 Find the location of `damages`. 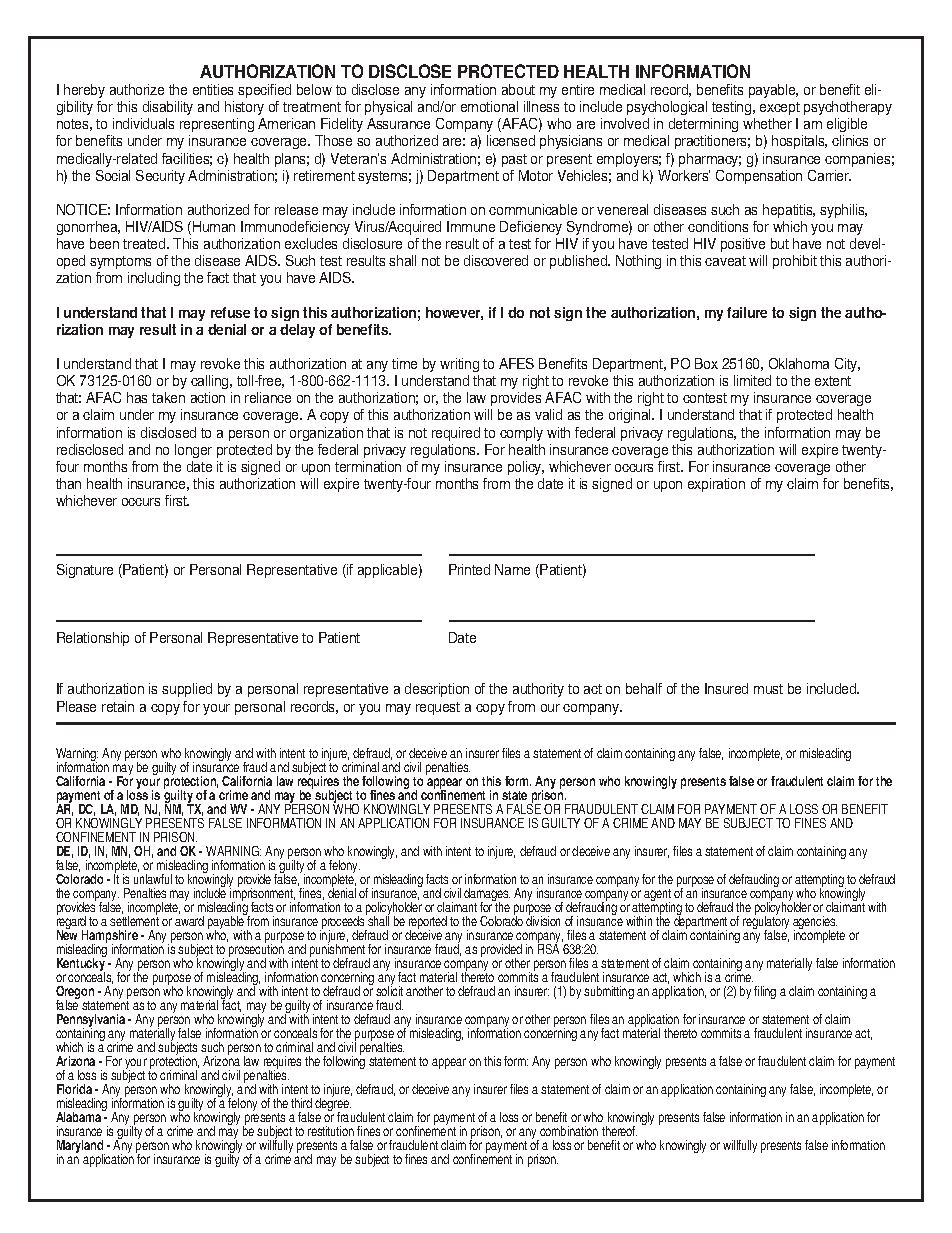

damages is located at coordinates (487, 896).
